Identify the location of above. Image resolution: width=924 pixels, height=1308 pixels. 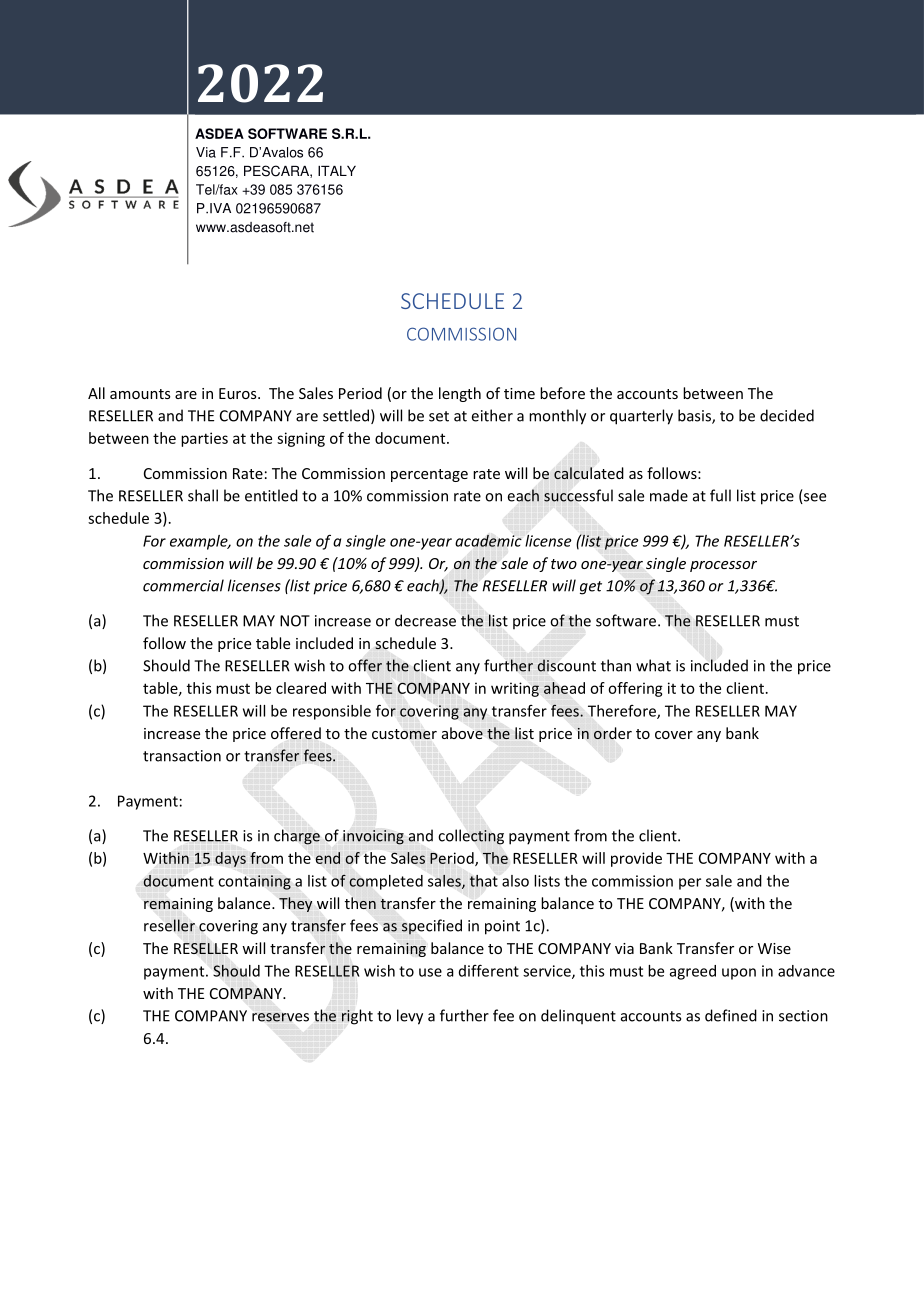
(462, 733).
